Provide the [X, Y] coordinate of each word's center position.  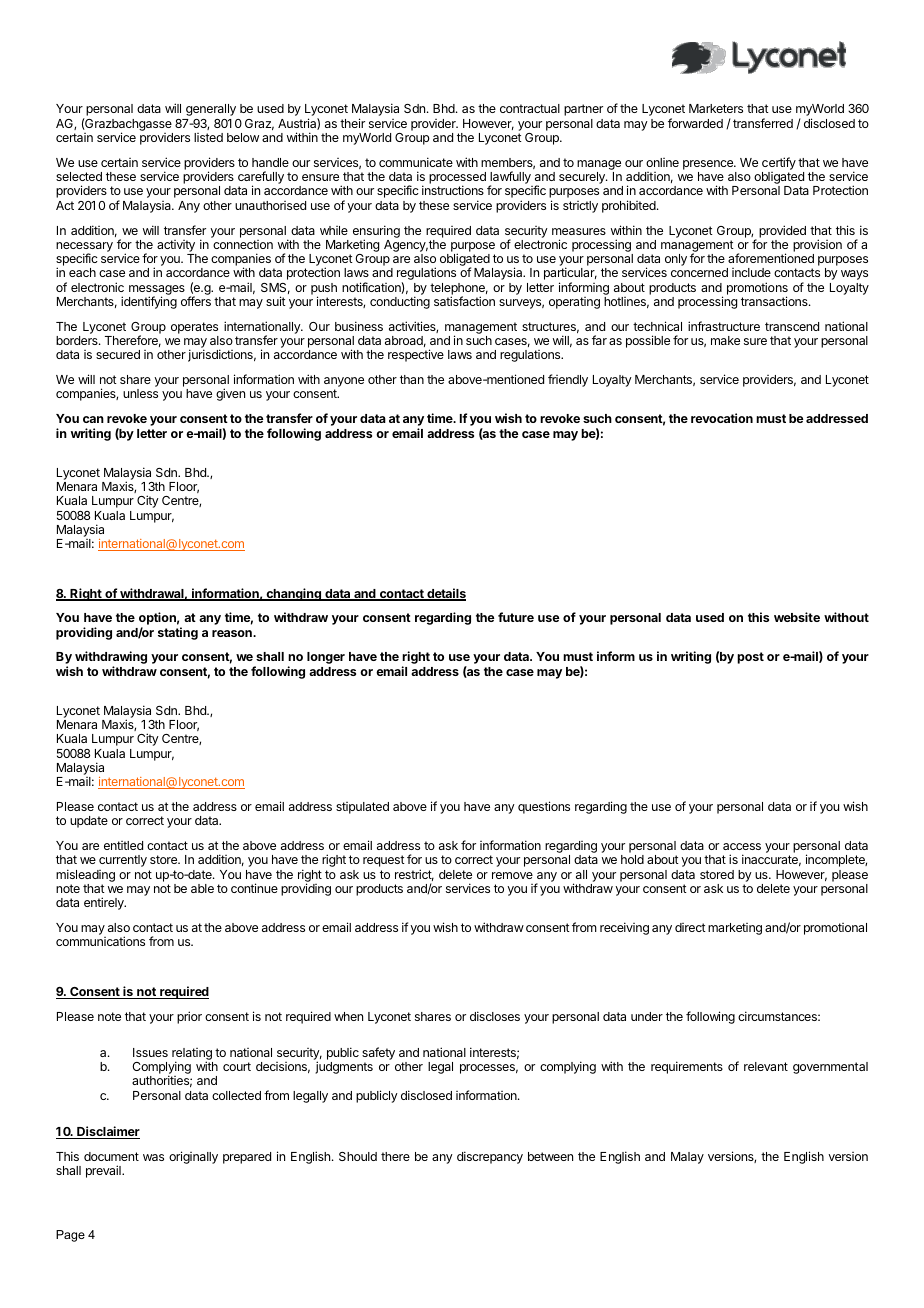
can [93, 419]
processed [457, 179]
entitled [123, 845]
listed [208, 137]
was [153, 1157]
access [742, 846]
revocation [722, 418]
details [445, 594]
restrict [414, 875]
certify [779, 165]
